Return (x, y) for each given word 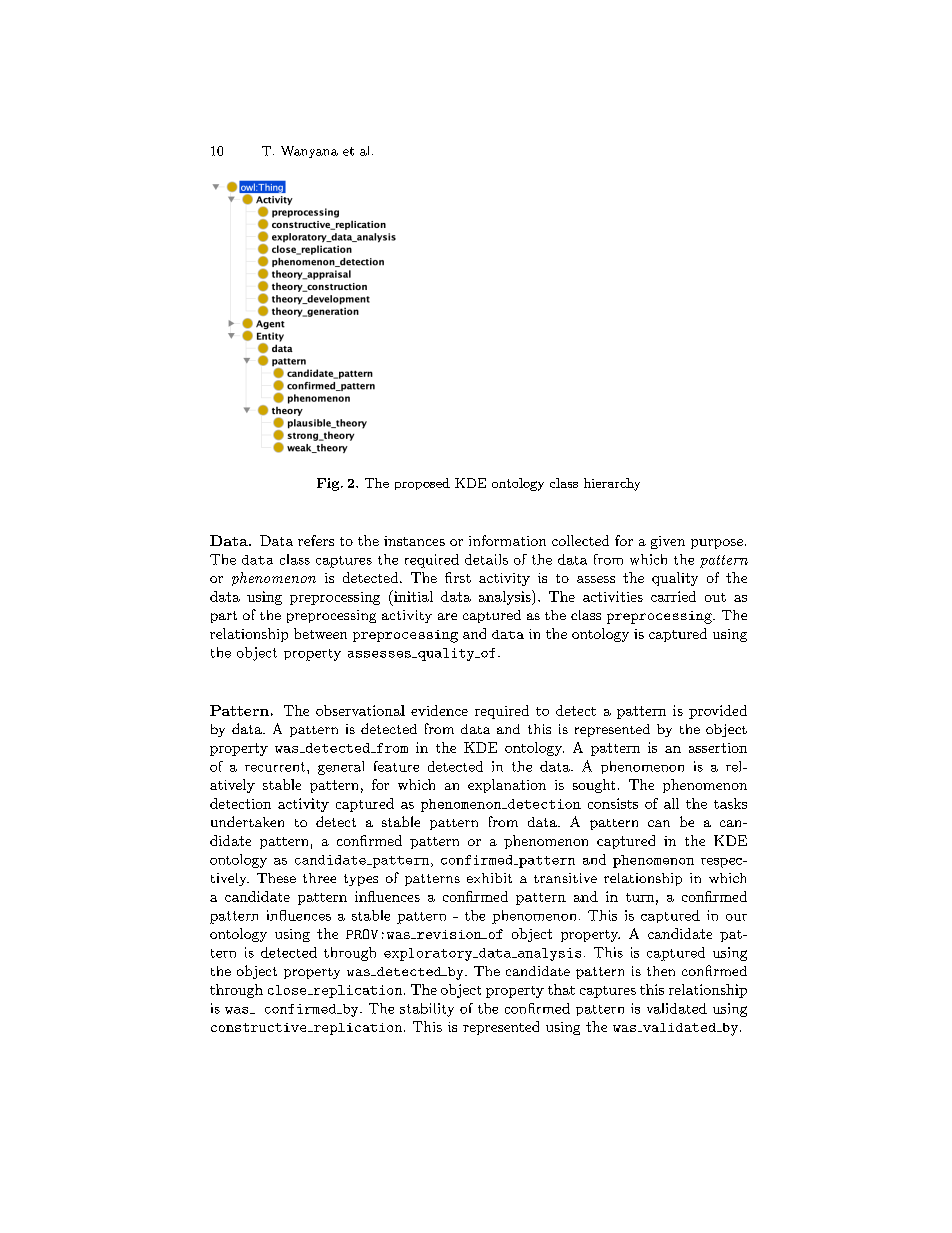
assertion (718, 748)
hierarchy (612, 484)
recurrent (275, 767)
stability (427, 1010)
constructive (260, 1027)
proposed (422, 484)
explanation (507, 786)
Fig (329, 484)
